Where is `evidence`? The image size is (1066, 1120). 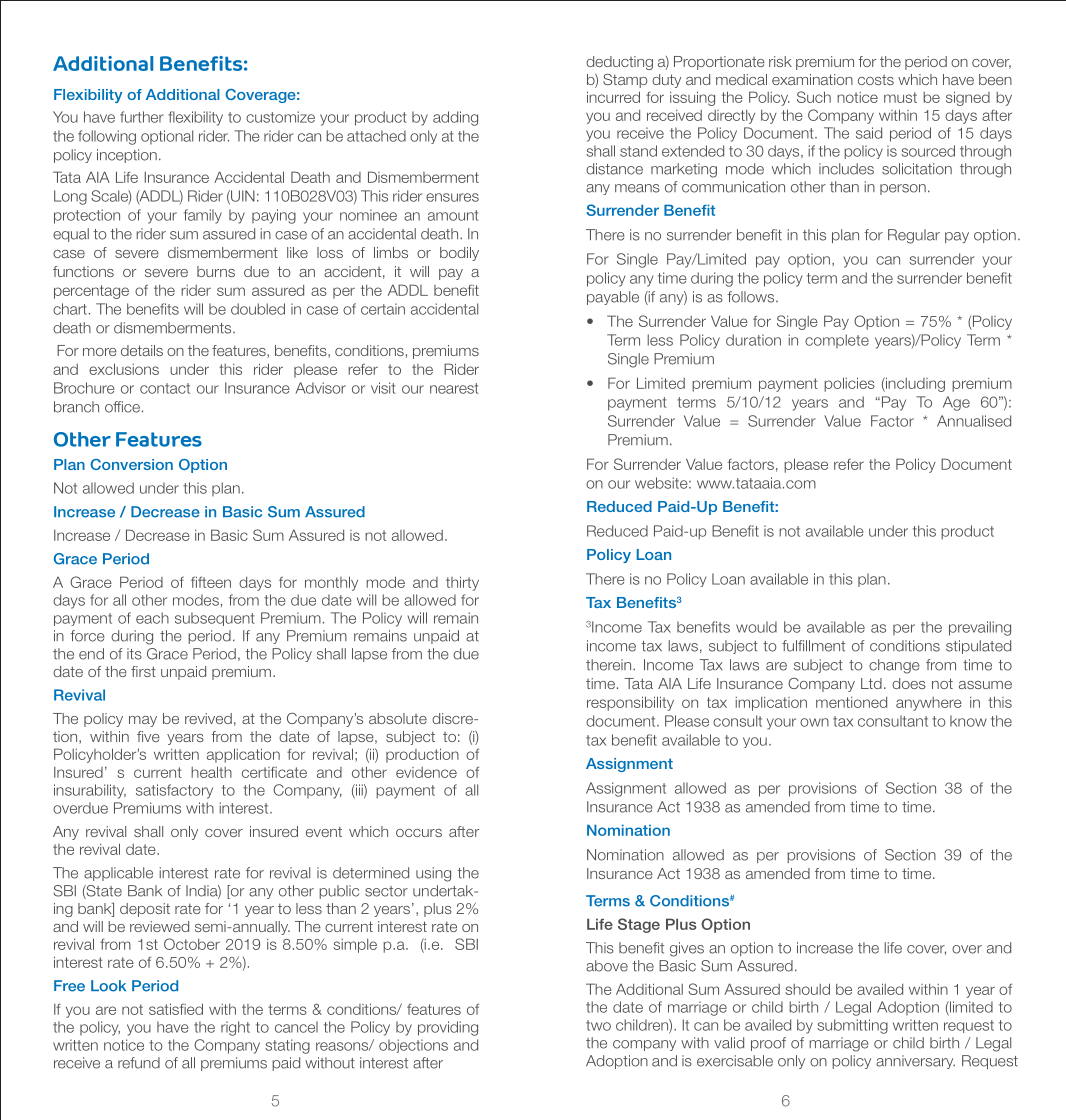 evidence is located at coordinates (426, 772).
